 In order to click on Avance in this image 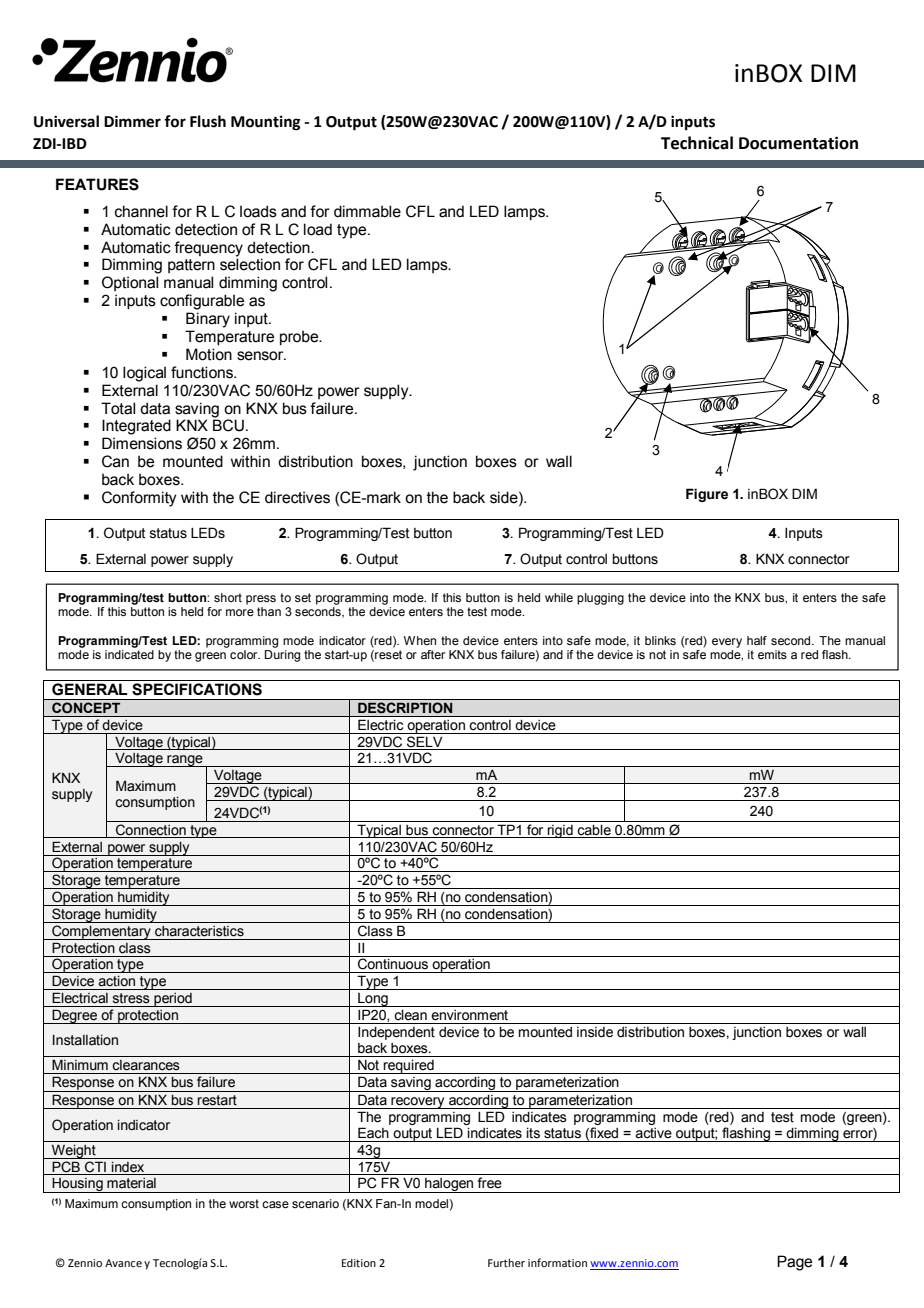, I will do `click(123, 1263)`.
